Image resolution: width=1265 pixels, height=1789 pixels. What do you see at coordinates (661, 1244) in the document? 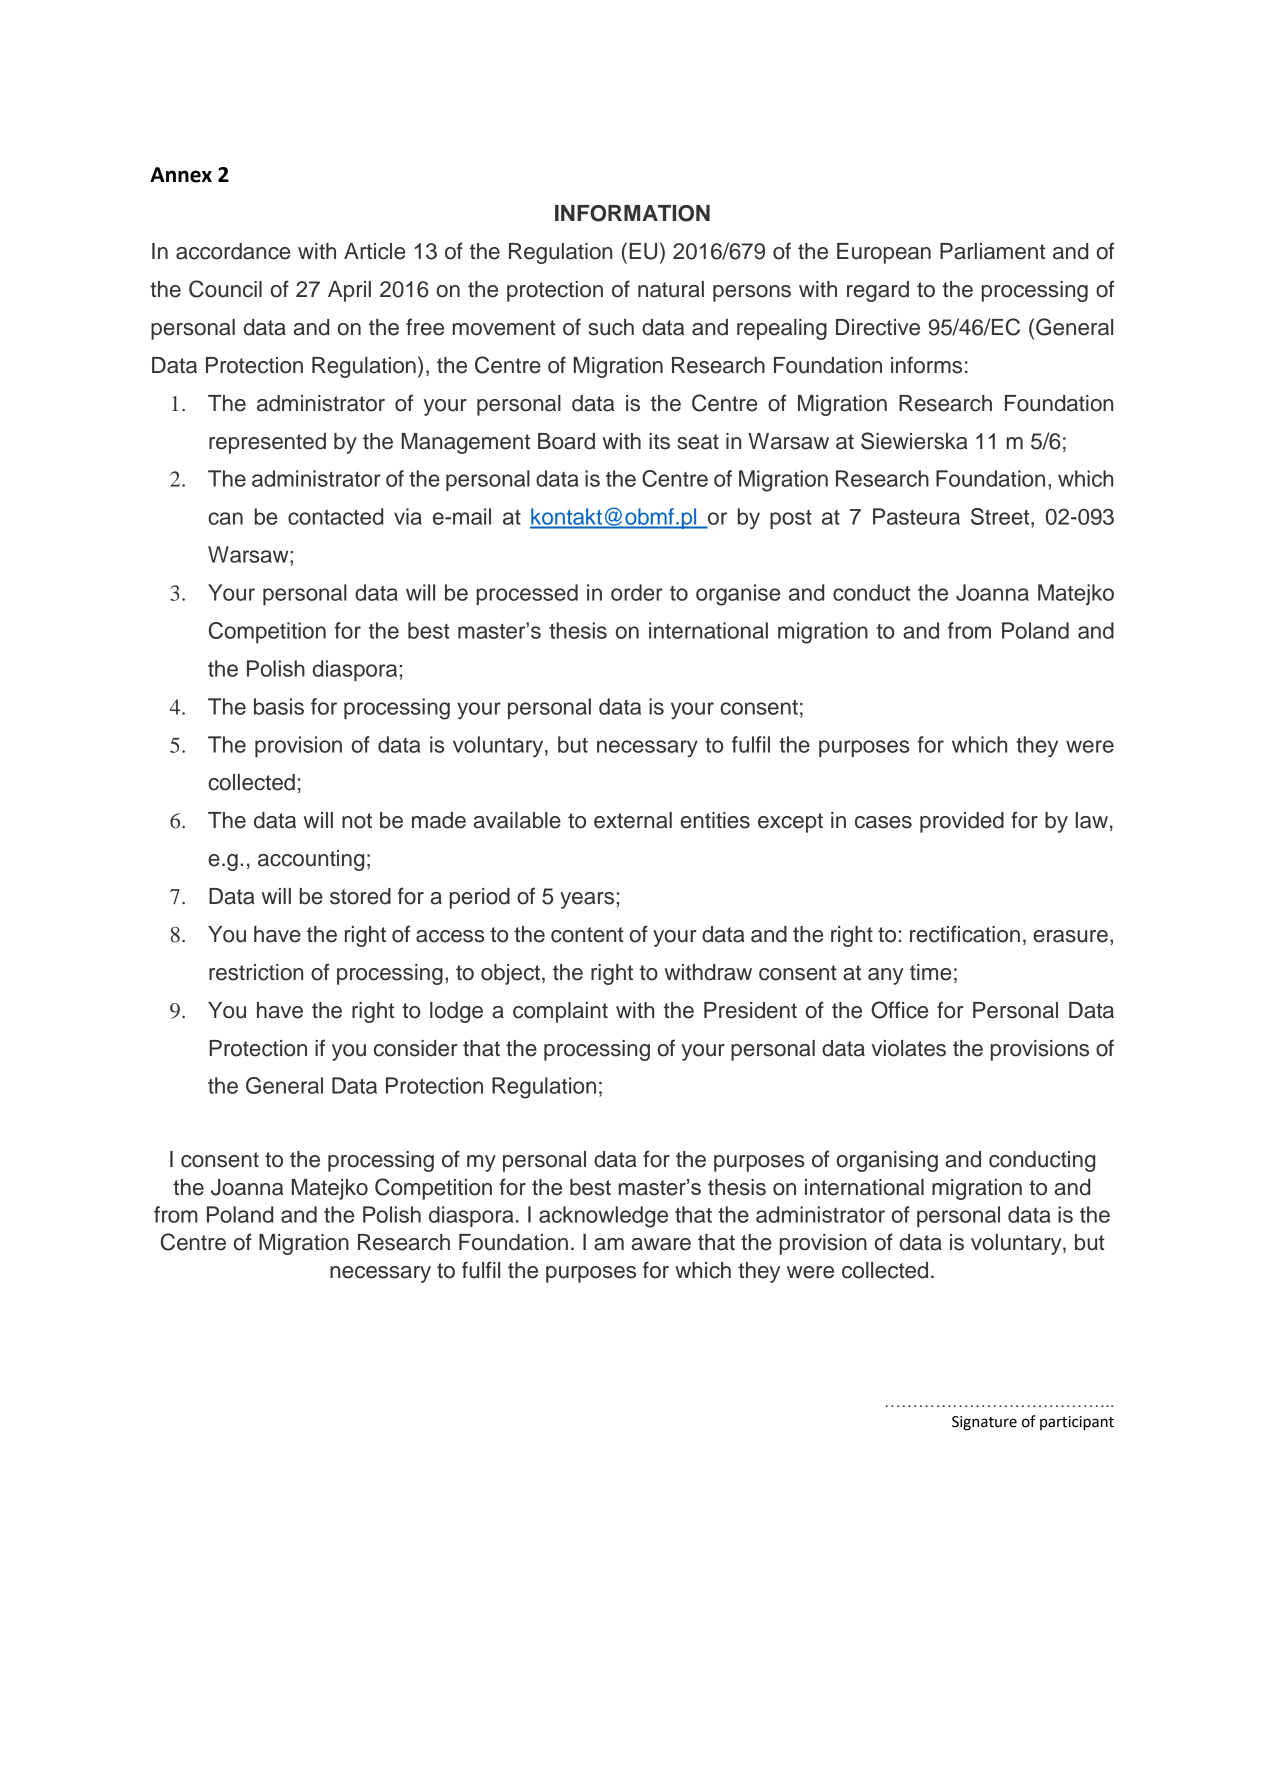
I see `aware` at bounding box center [661, 1244].
